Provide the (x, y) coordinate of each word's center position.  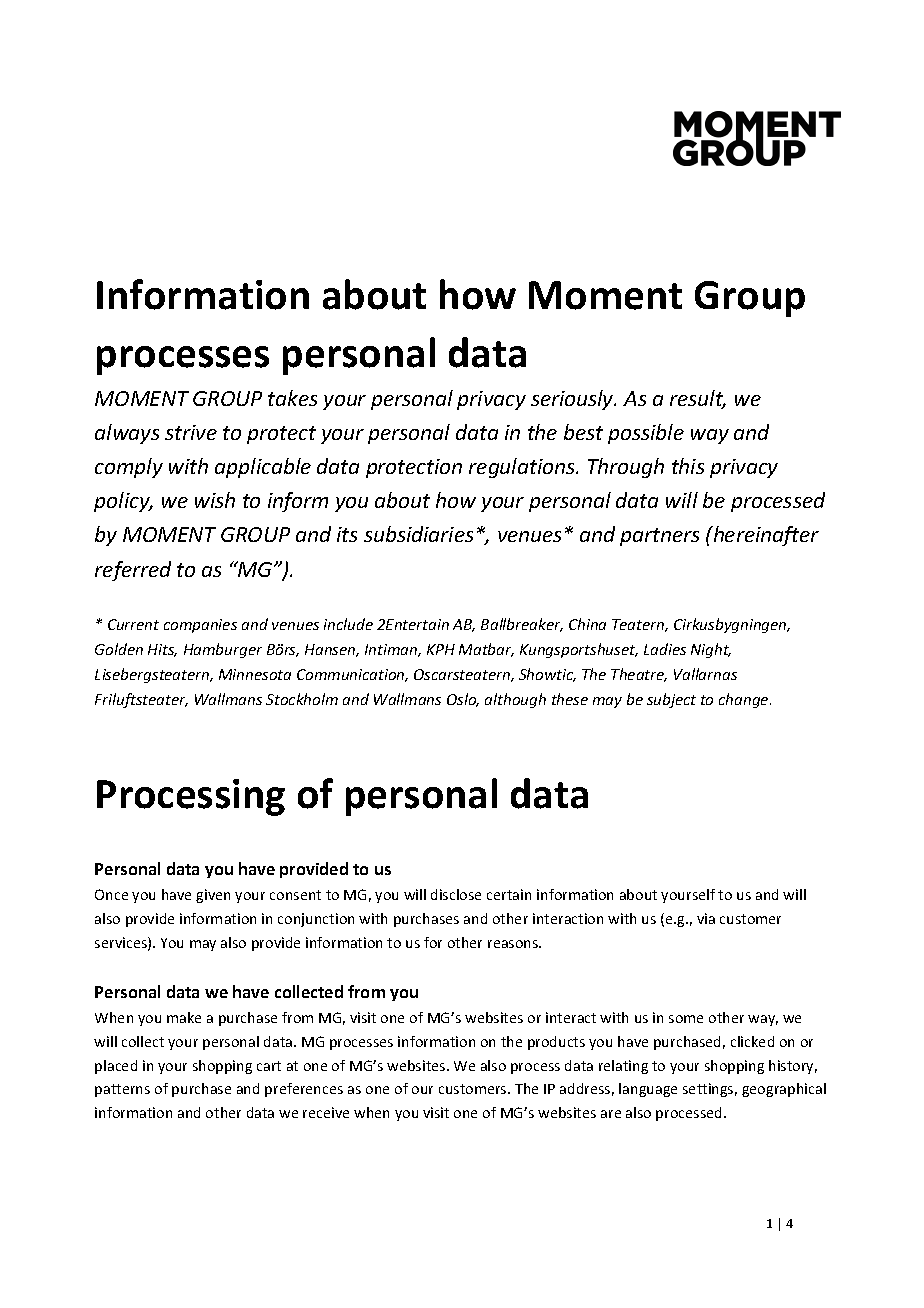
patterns (122, 1090)
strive (191, 432)
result (698, 399)
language (648, 1090)
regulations (523, 468)
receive (326, 1112)
